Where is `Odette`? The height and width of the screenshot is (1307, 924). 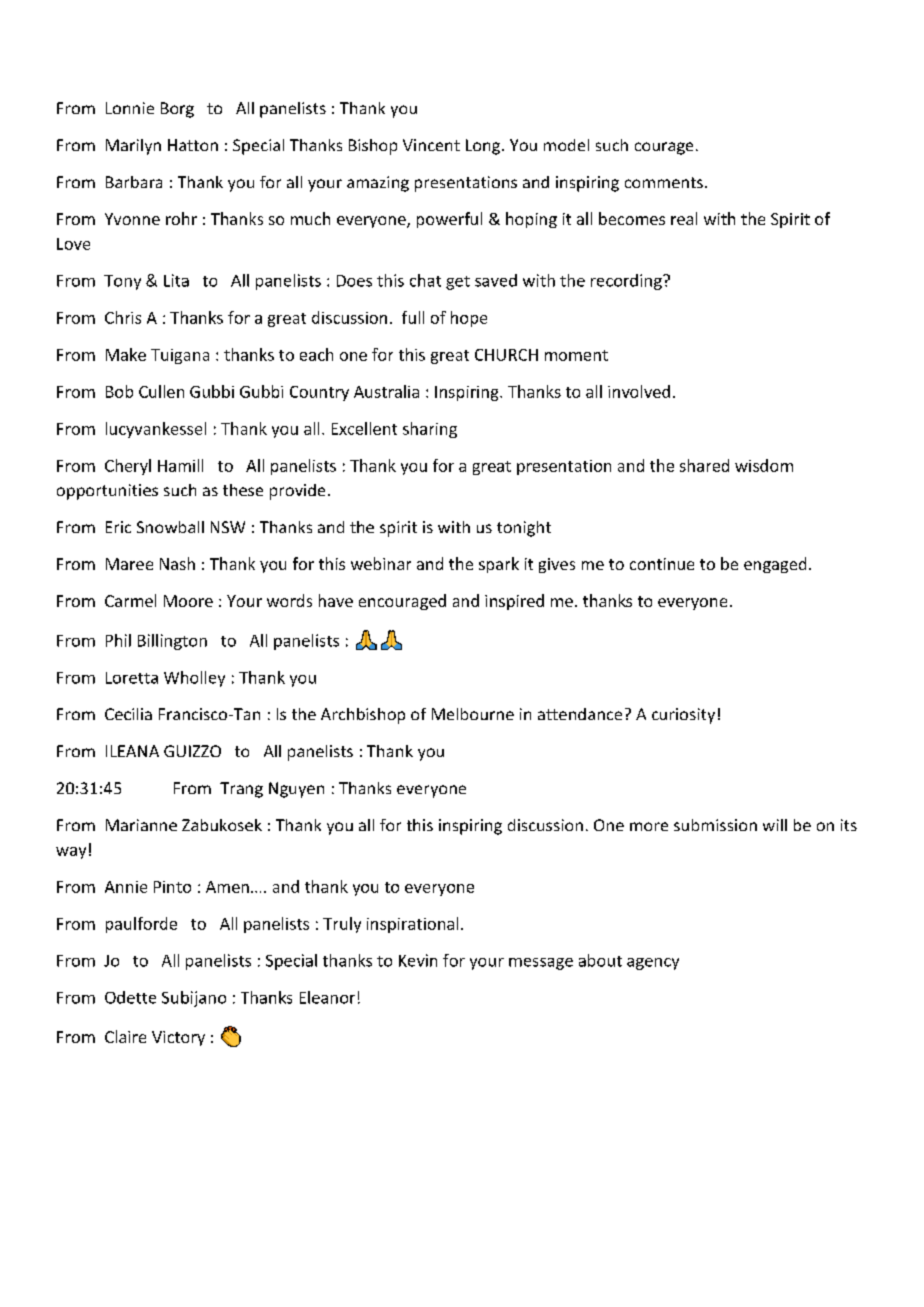 Odette is located at coordinates (130, 997).
